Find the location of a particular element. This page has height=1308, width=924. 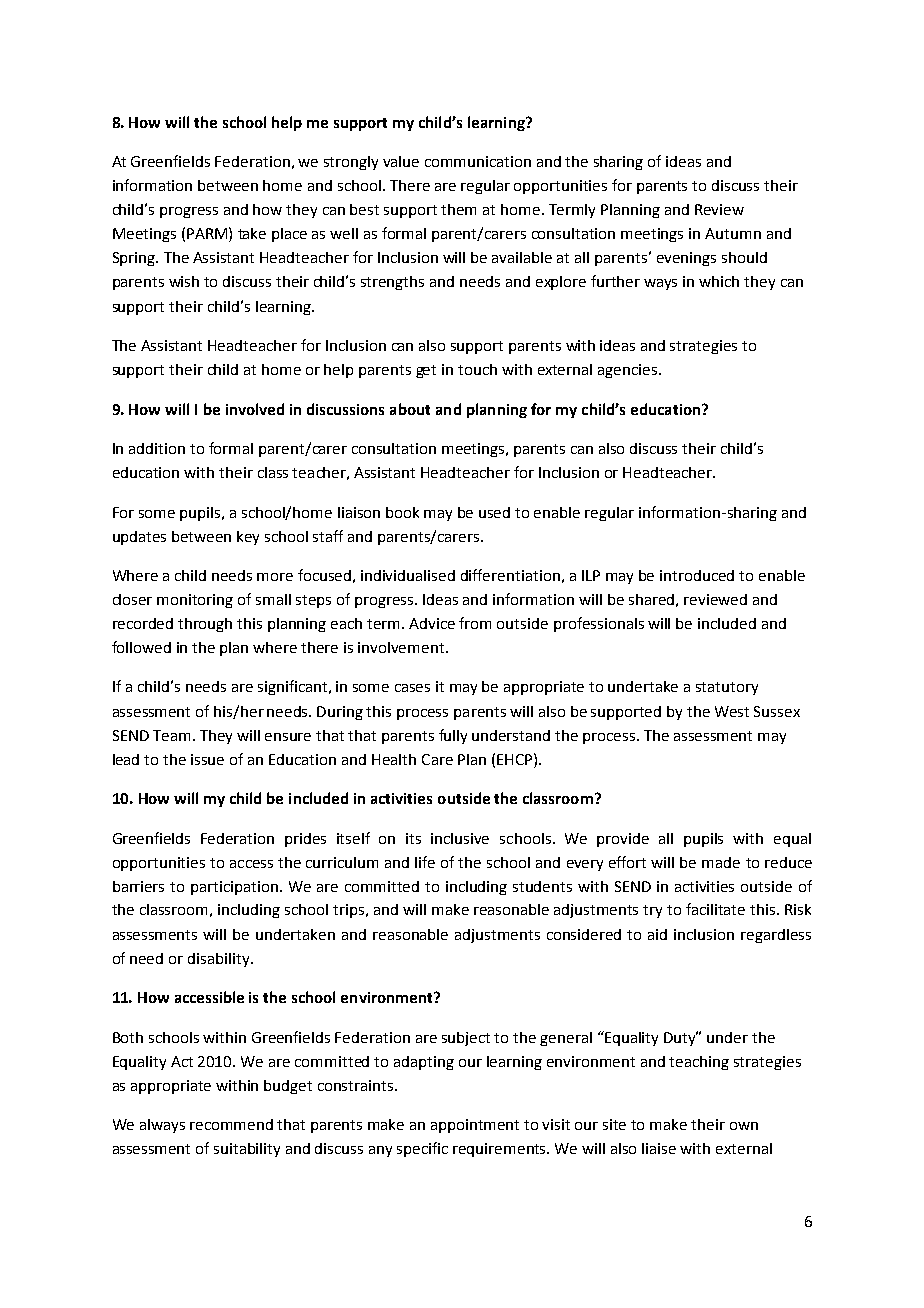

recommend is located at coordinates (231, 1124).
